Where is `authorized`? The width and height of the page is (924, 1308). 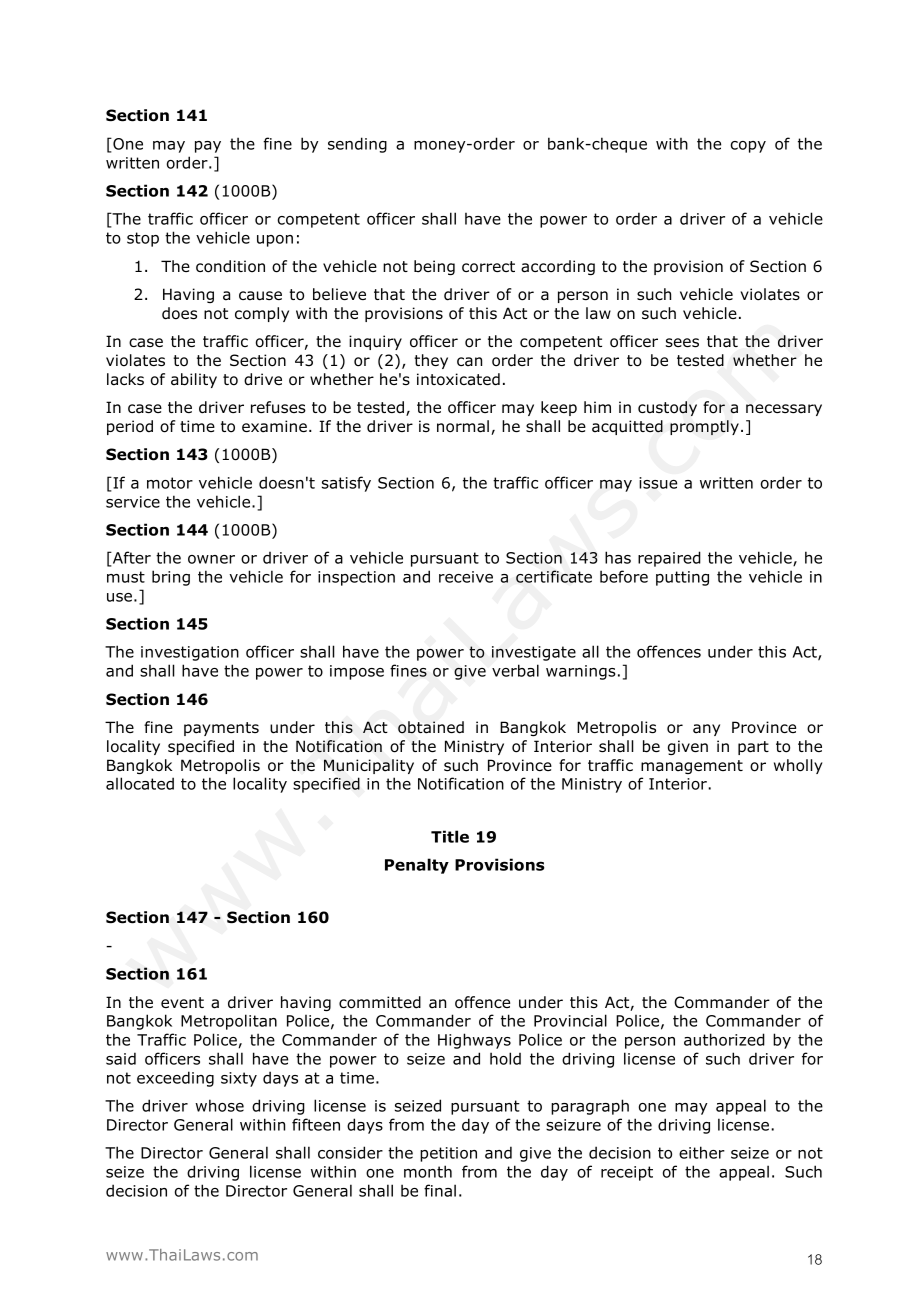
authorized is located at coordinates (724, 1039).
